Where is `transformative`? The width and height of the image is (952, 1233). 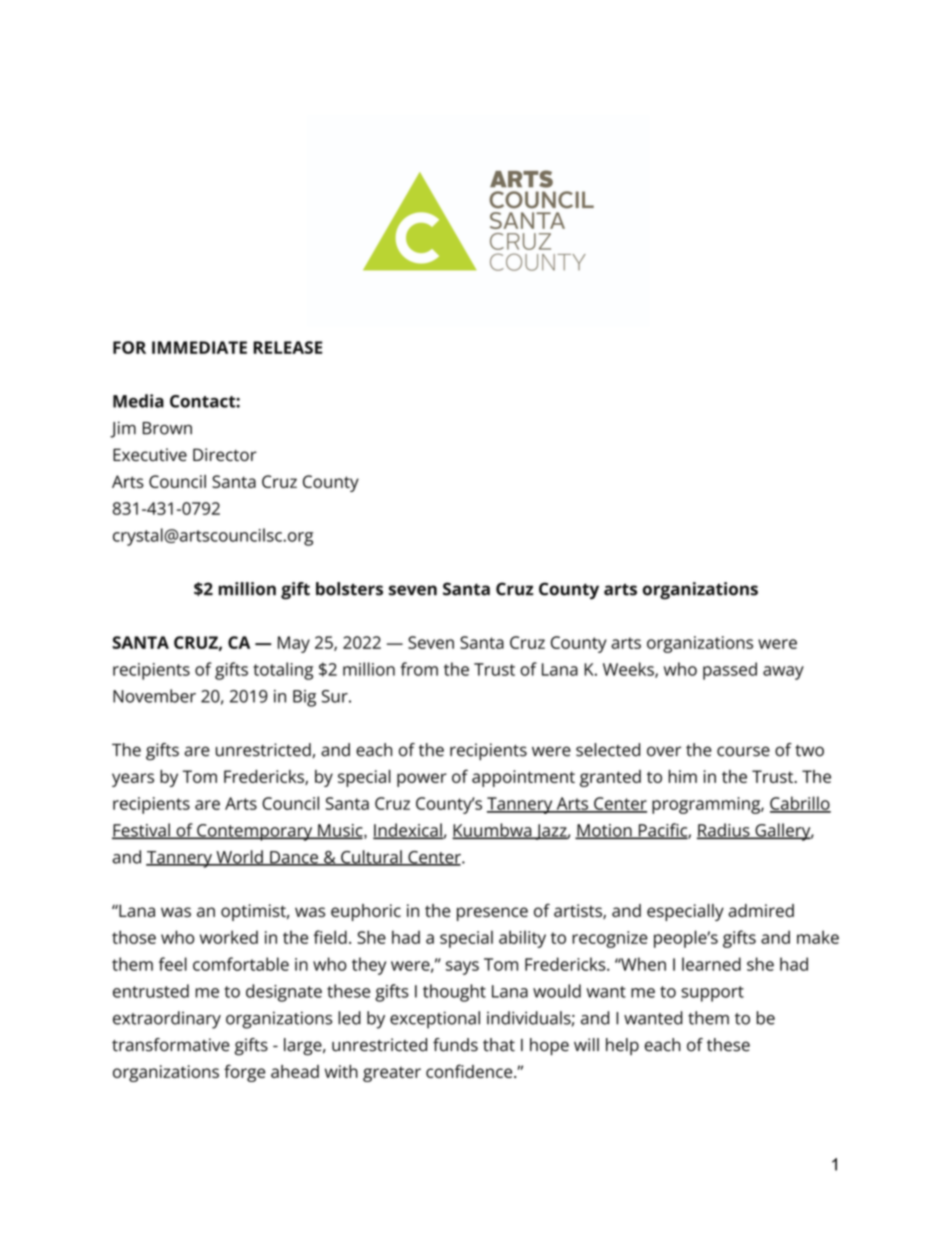 transformative is located at coordinates (171, 1045).
